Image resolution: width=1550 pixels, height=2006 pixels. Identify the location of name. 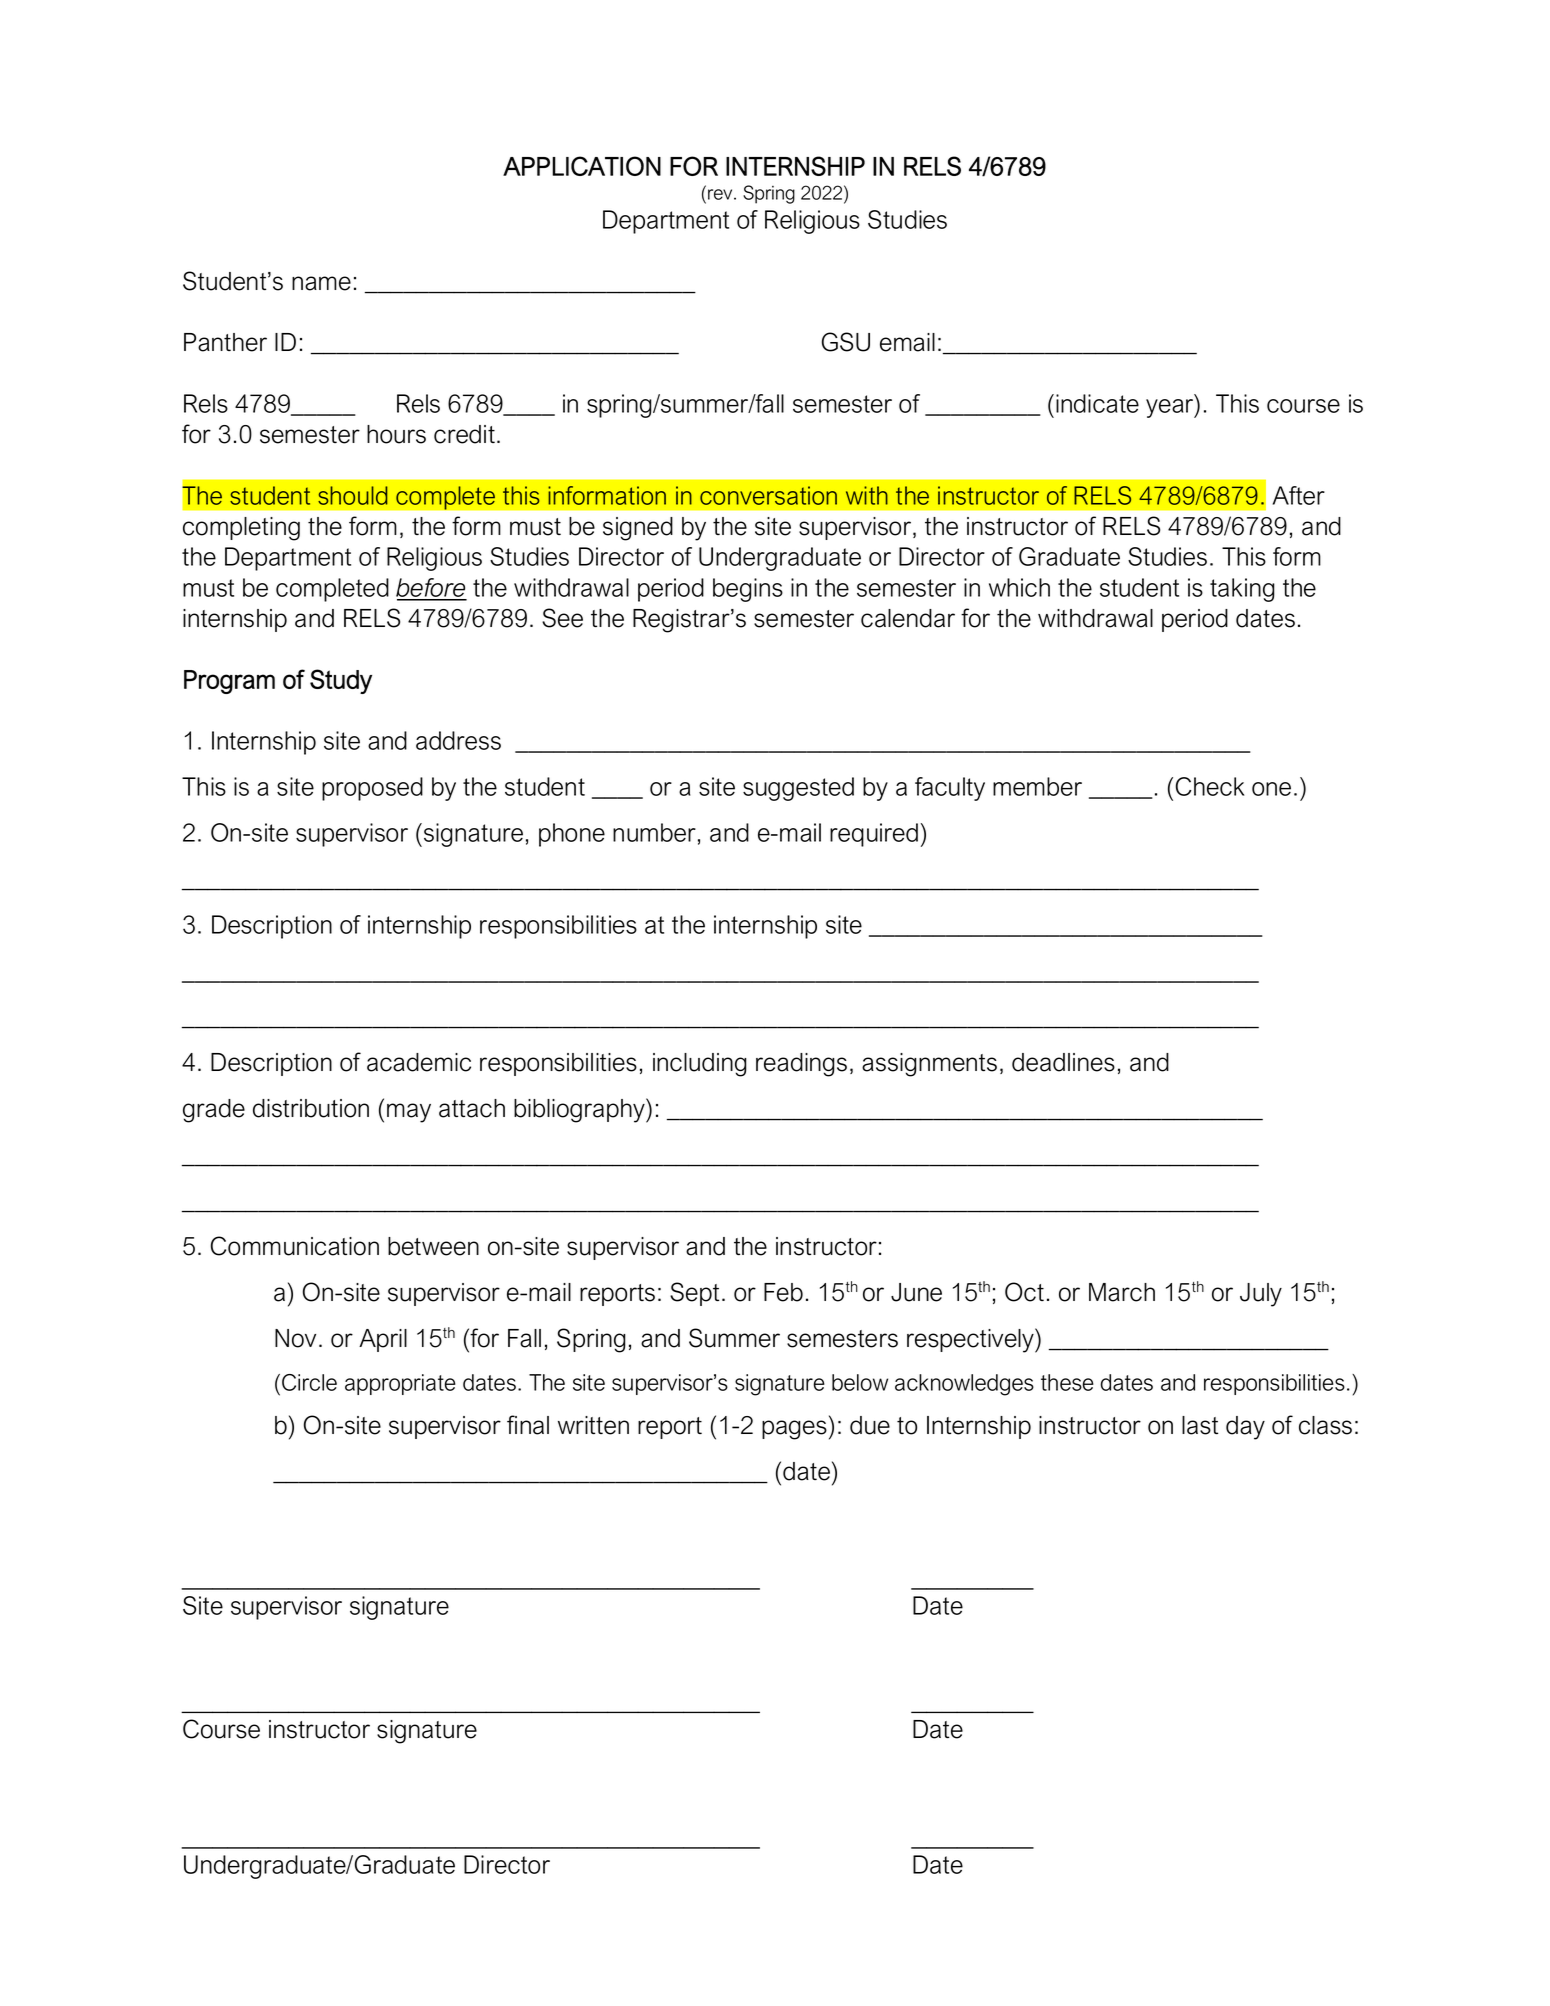
(321, 283).
